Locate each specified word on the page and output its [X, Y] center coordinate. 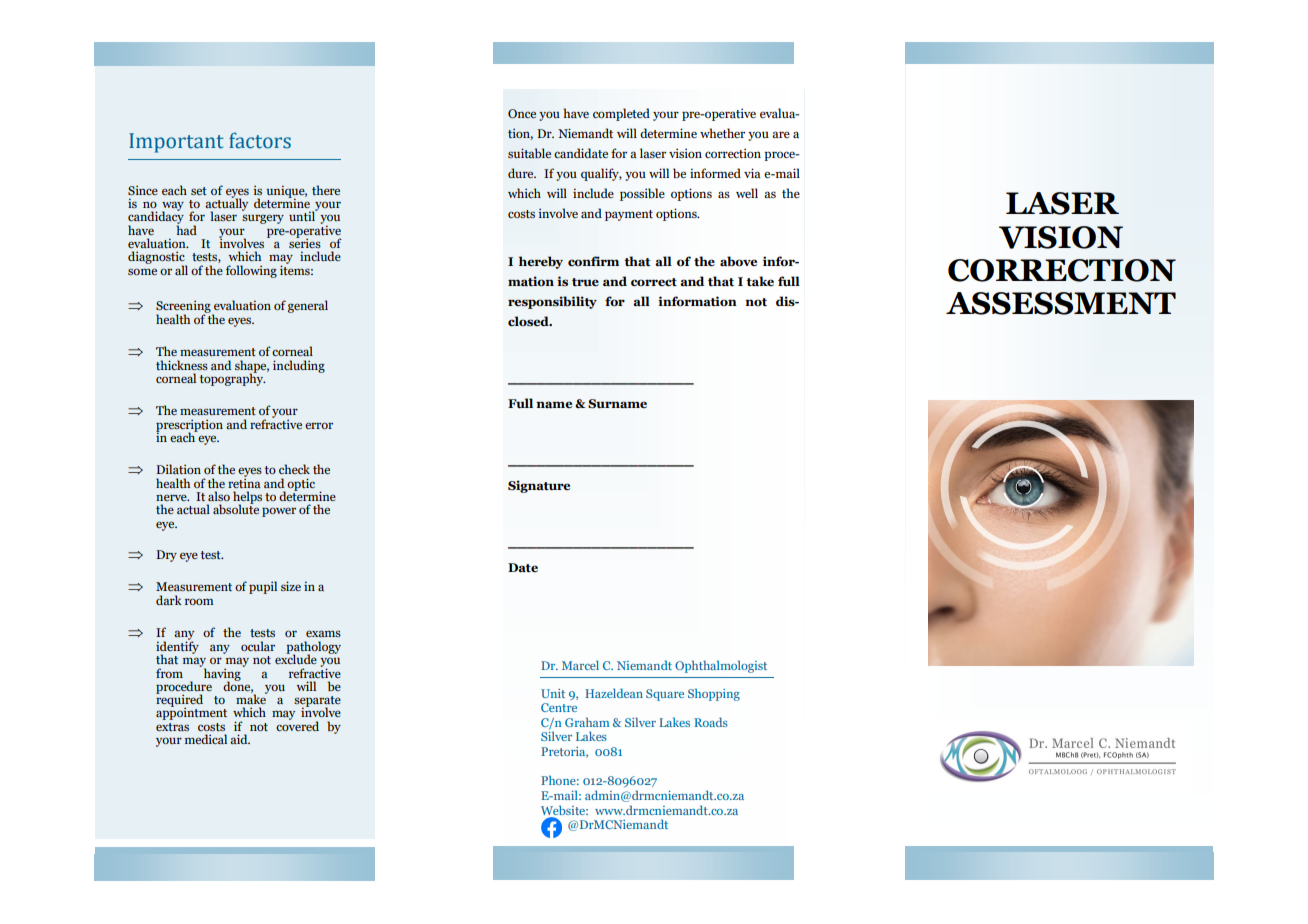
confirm [593, 261]
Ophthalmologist [721, 666]
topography [233, 378]
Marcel [580, 665]
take [760, 281]
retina [244, 482]
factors [260, 140]
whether [722, 133]
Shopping [714, 695]
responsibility [552, 302]
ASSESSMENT [1061, 303]
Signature [539, 486]
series [305, 242]
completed [621, 114]
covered [297, 725]
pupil [263, 587]
